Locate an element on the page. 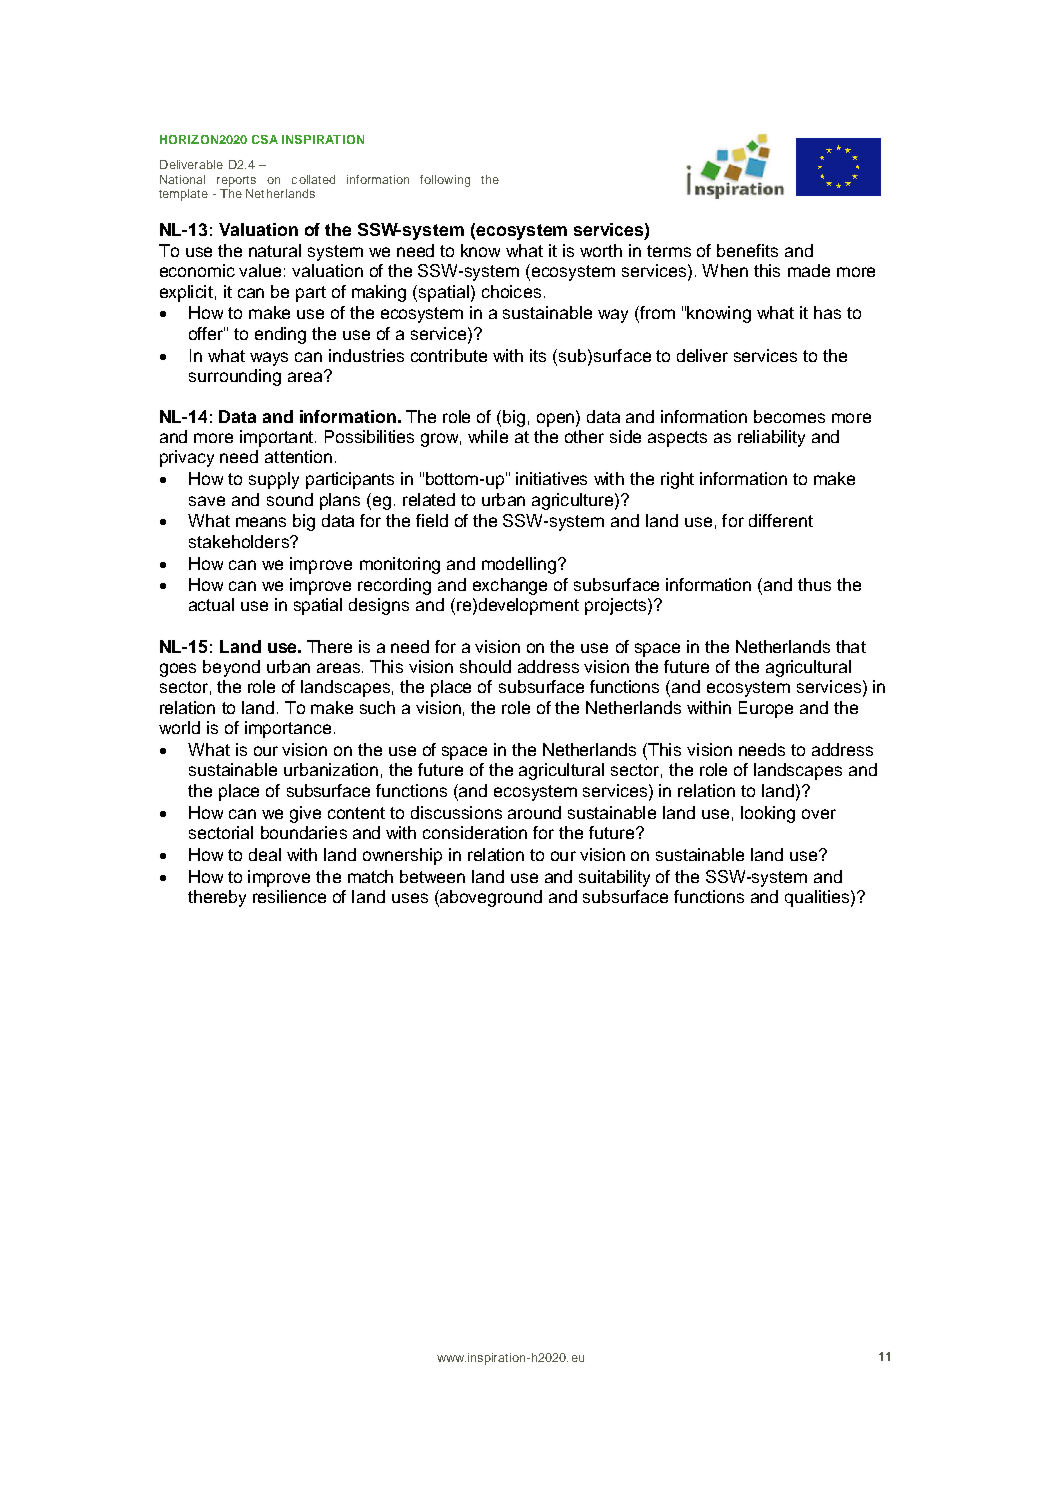 The width and height of the page is (1053, 1490). should is located at coordinates (485, 666).
